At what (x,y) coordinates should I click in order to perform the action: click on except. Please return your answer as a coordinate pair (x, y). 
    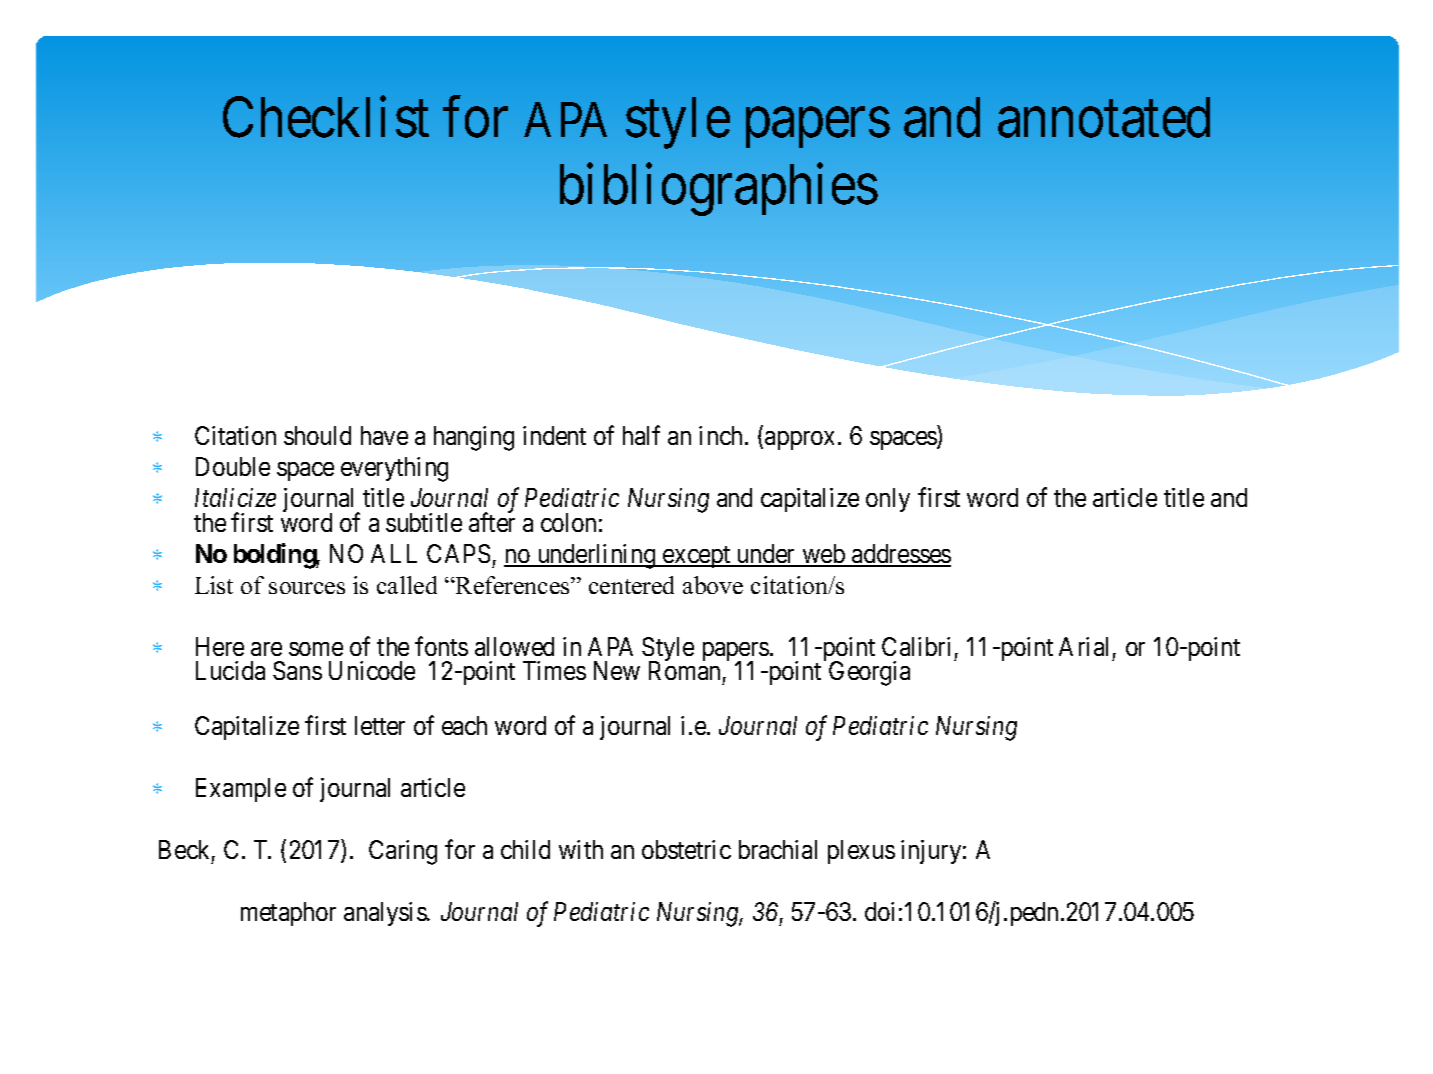
    Looking at the image, I should click on (697, 557).
